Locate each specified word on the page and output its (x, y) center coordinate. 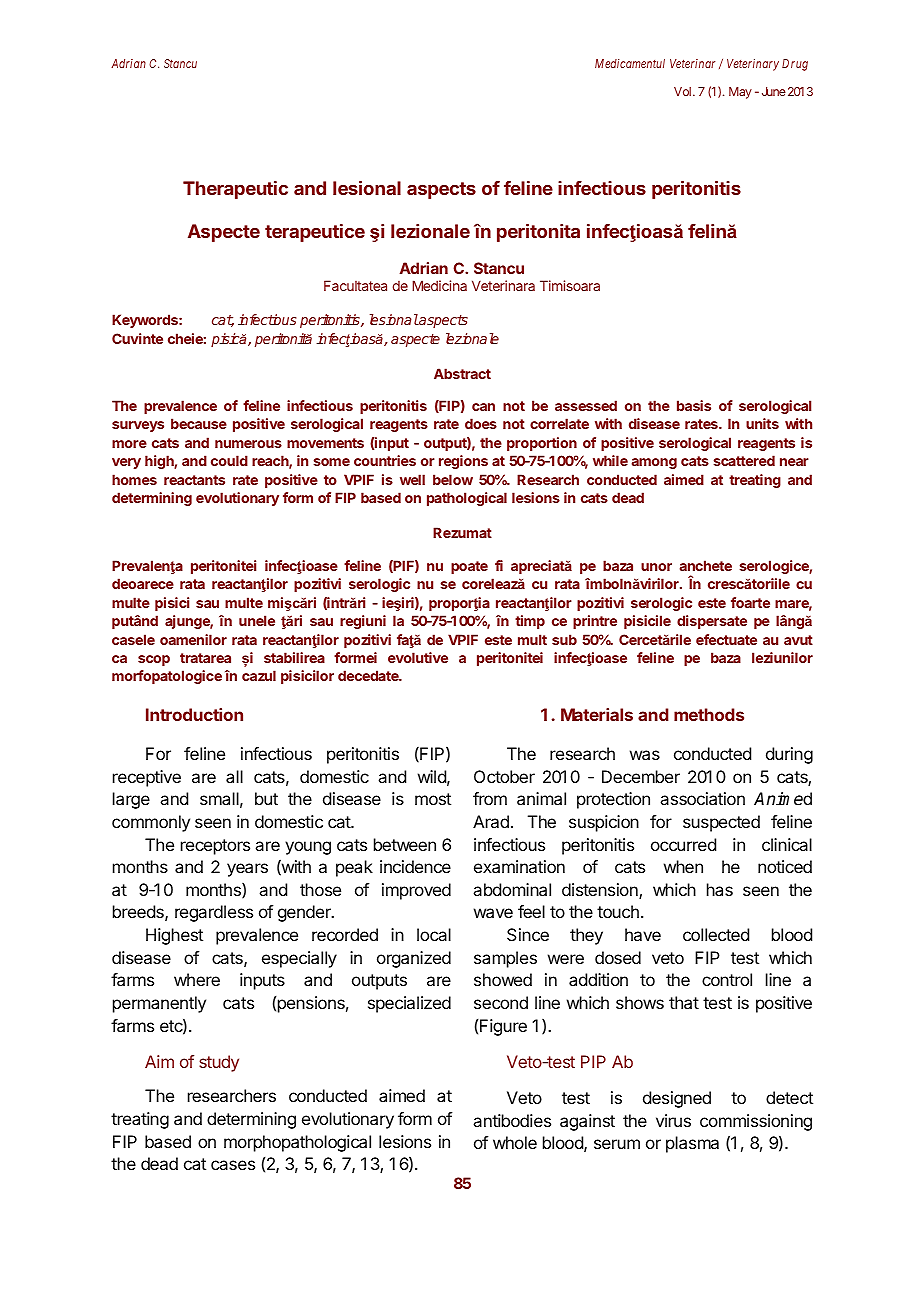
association (702, 798)
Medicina (439, 285)
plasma (692, 1144)
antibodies (512, 1120)
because (199, 423)
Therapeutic (235, 190)
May (740, 93)
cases (233, 1165)
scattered (744, 460)
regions (463, 462)
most (433, 799)
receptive (147, 778)
